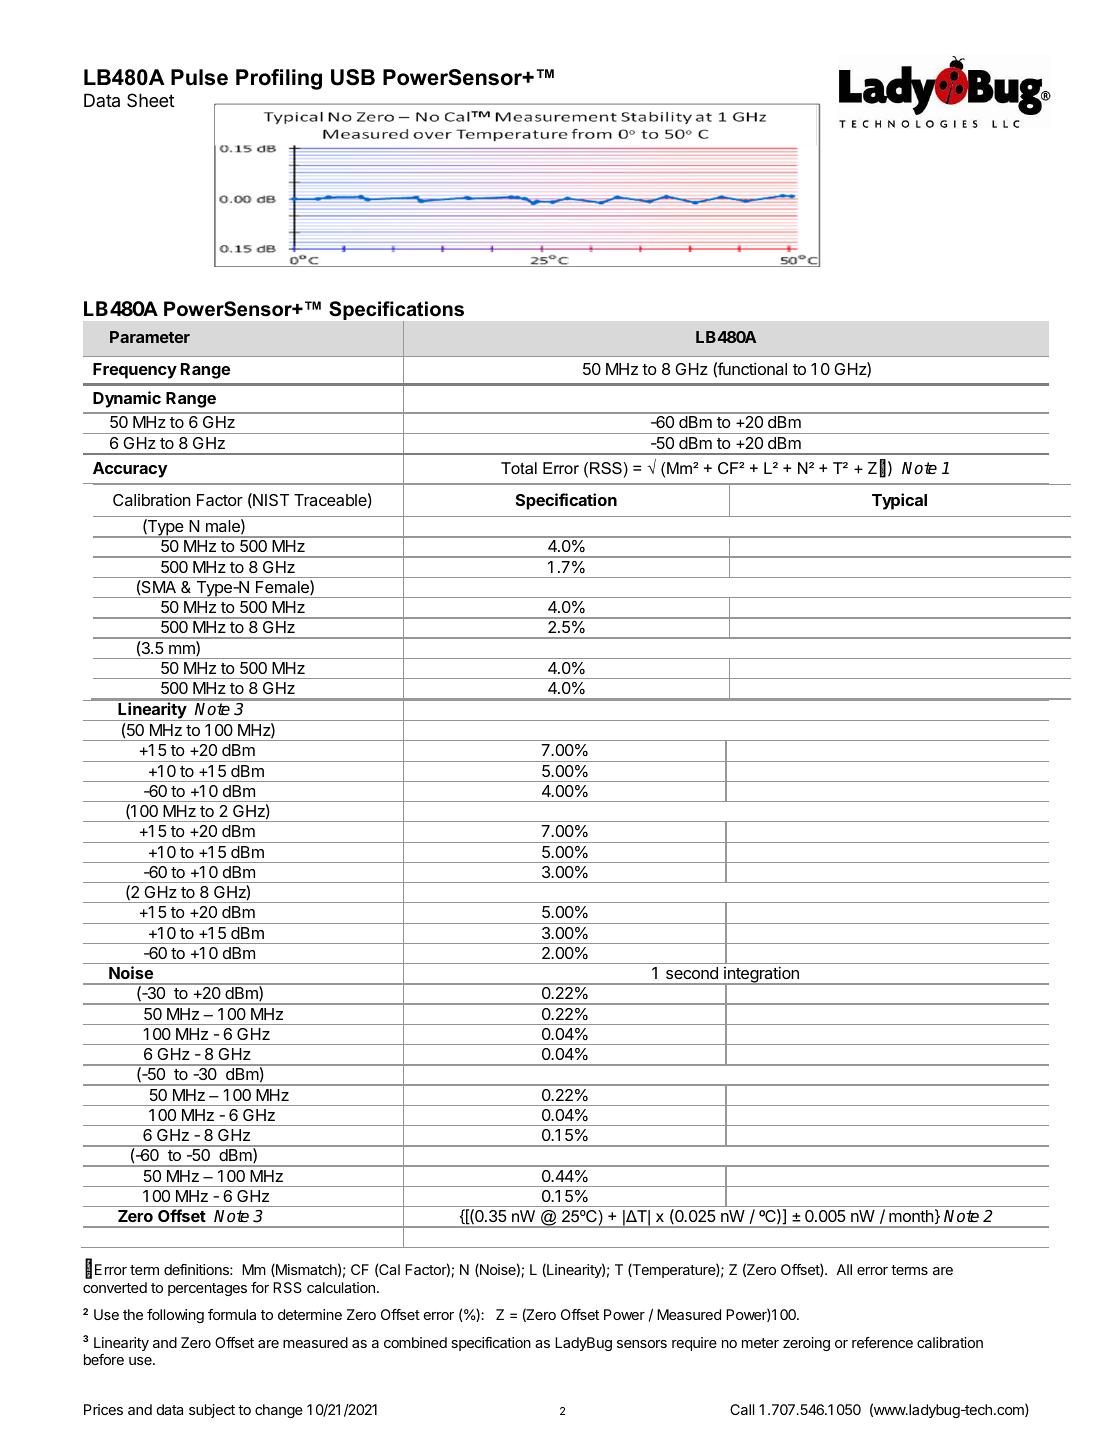 Image resolution: width=1117 pixels, height=1445 pixels. I want to click on subject, so click(212, 1411).
